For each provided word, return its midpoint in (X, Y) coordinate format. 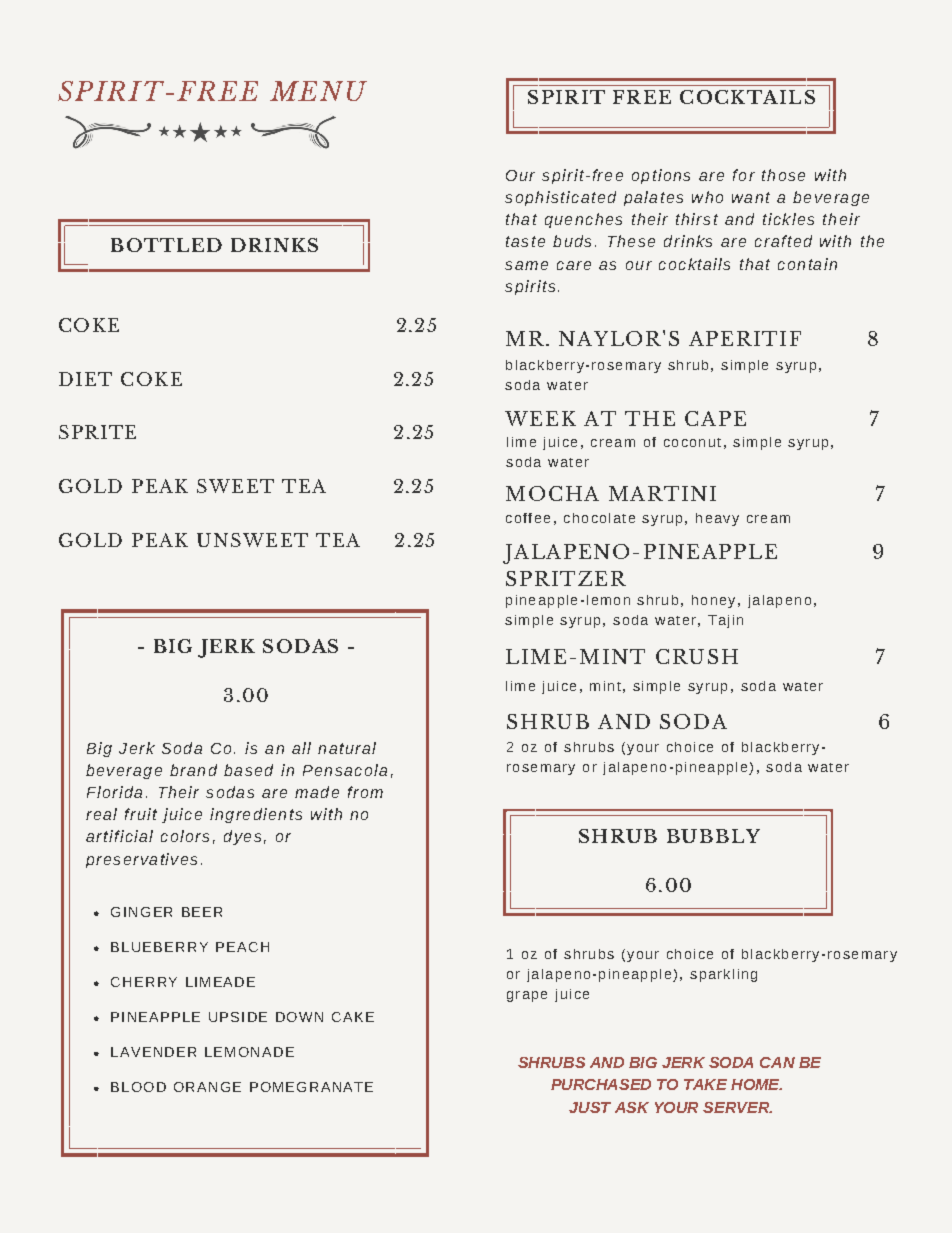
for (744, 175)
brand (193, 770)
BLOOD (138, 1087)
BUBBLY (713, 836)
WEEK (540, 418)
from (365, 792)
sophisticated (560, 198)
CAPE (715, 418)
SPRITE (97, 432)
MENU (318, 91)
